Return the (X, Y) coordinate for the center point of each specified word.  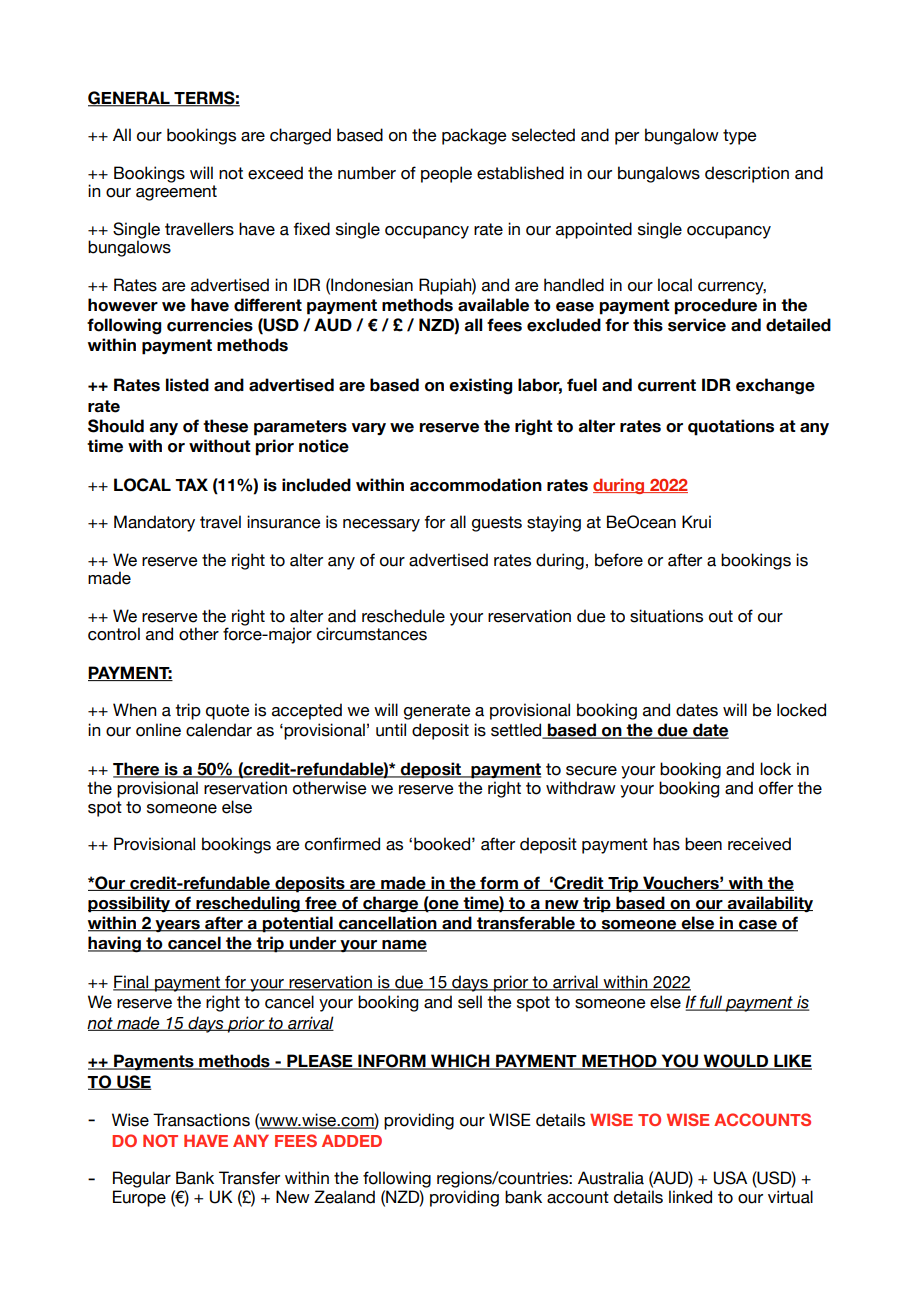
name (403, 946)
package (474, 136)
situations (666, 616)
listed (187, 385)
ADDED (352, 1141)
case (758, 926)
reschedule (403, 616)
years (177, 926)
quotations (731, 427)
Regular (142, 1179)
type (740, 137)
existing (480, 386)
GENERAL (130, 99)
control (114, 634)
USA (730, 1178)
